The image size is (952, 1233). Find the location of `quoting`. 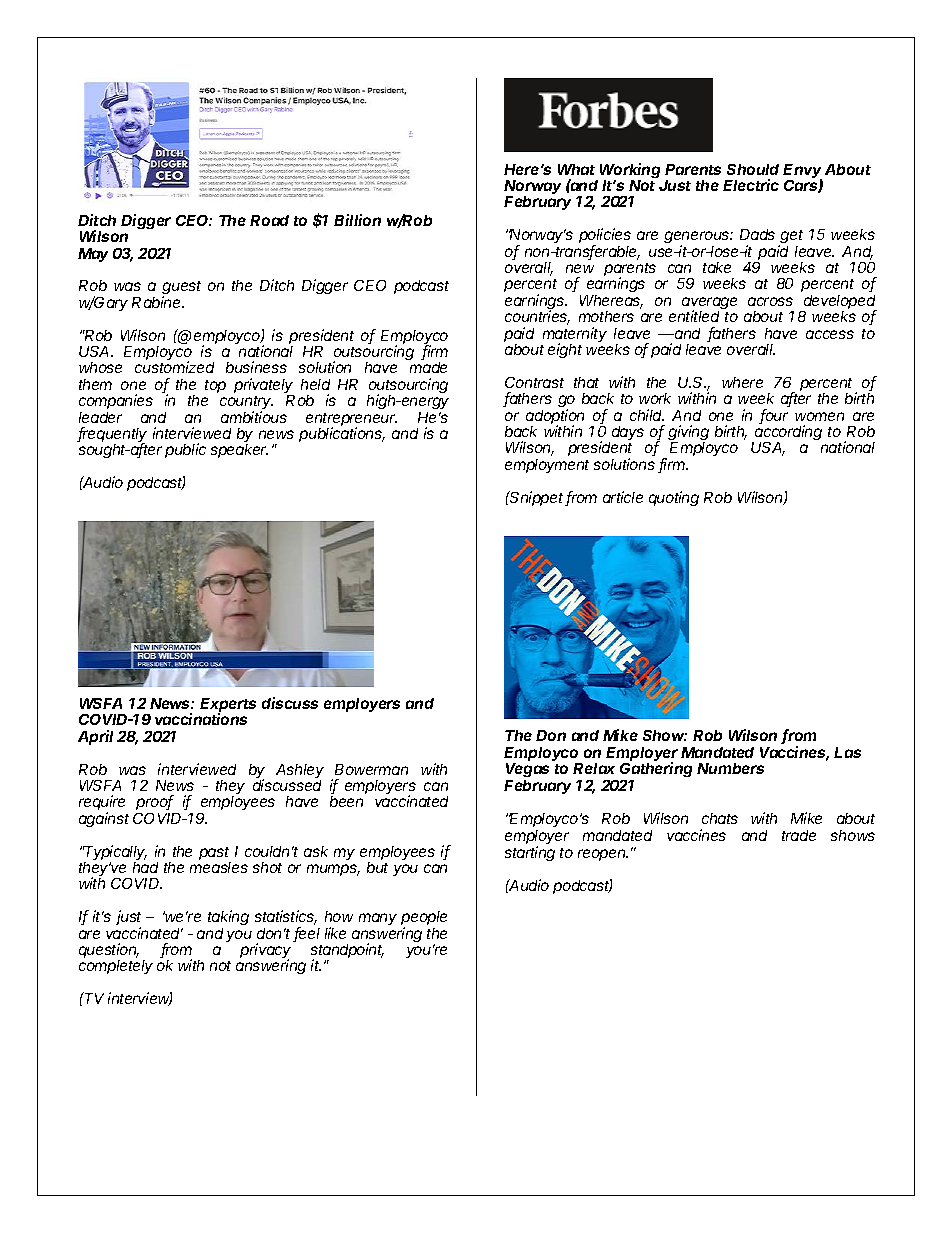

quoting is located at coordinates (674, 498).
